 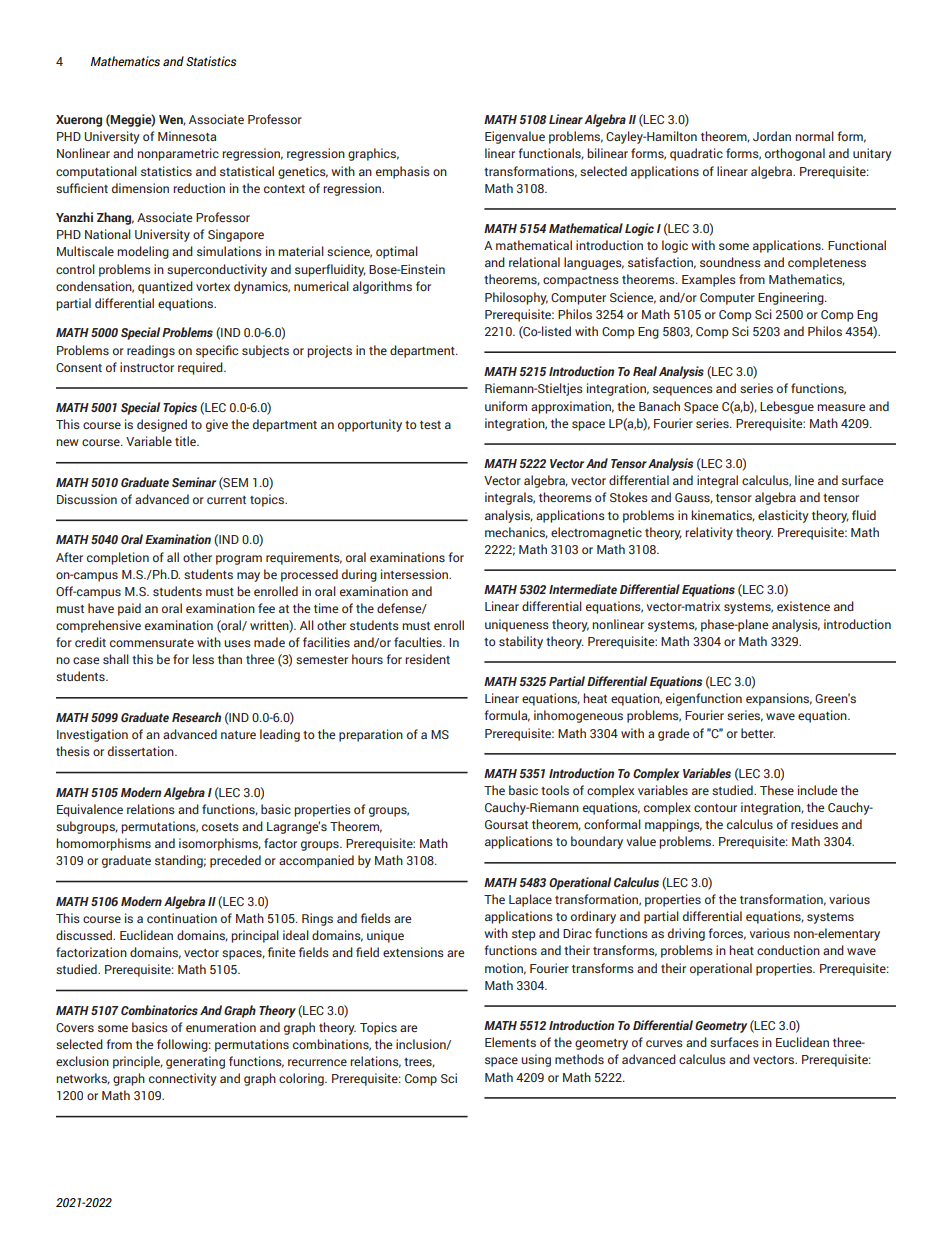 What do you see at coordinates (195, 1062) in the page?
I see `generating` at bounding box center [195, 1062].
